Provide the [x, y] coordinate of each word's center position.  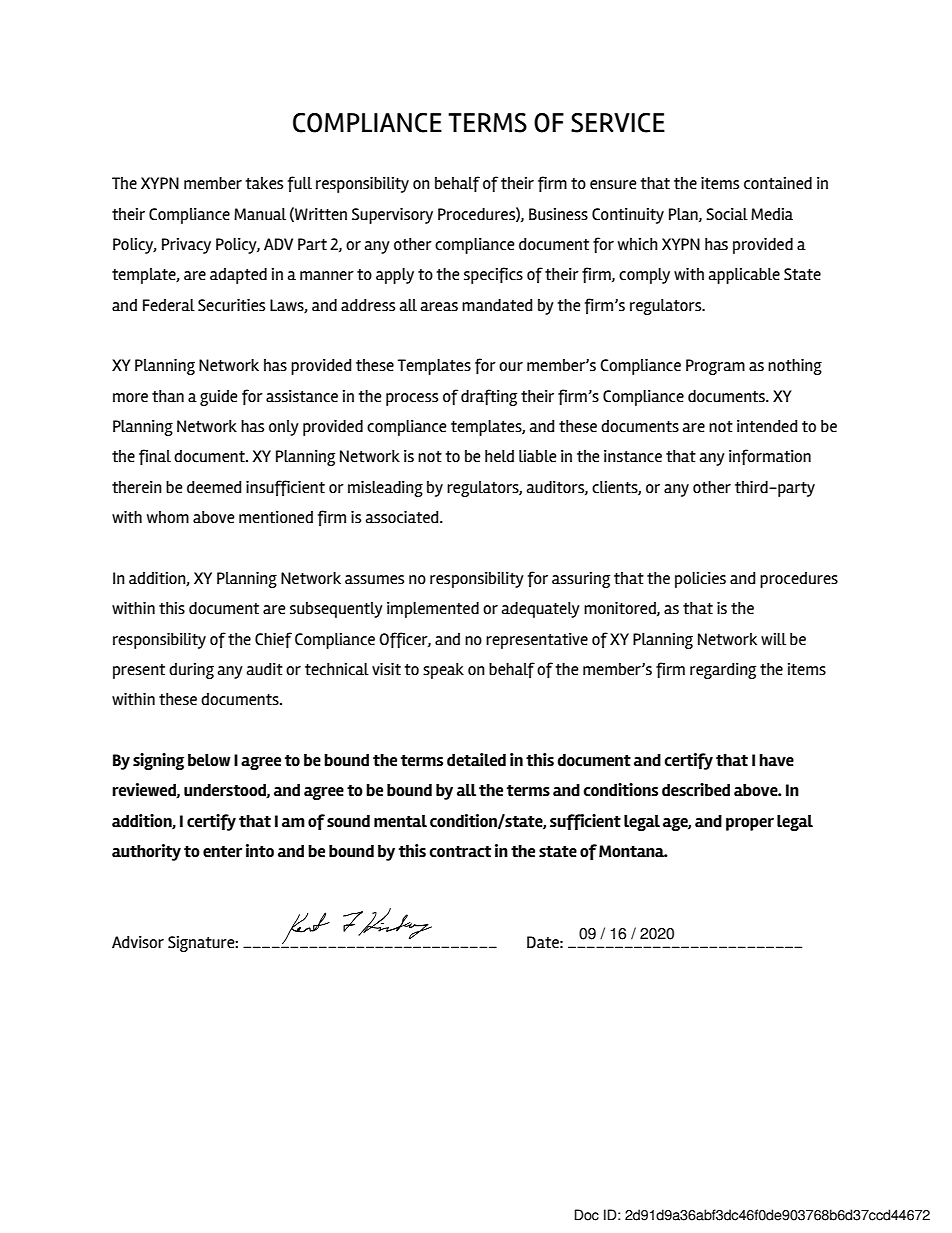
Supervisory [392, 216]
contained [778, 183]
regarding [723, 671]
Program [715, 367]
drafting [489, 397]
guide [218, 398]
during [191, 671]
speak [443, 671]
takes [264, 183]
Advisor [138, 942]
